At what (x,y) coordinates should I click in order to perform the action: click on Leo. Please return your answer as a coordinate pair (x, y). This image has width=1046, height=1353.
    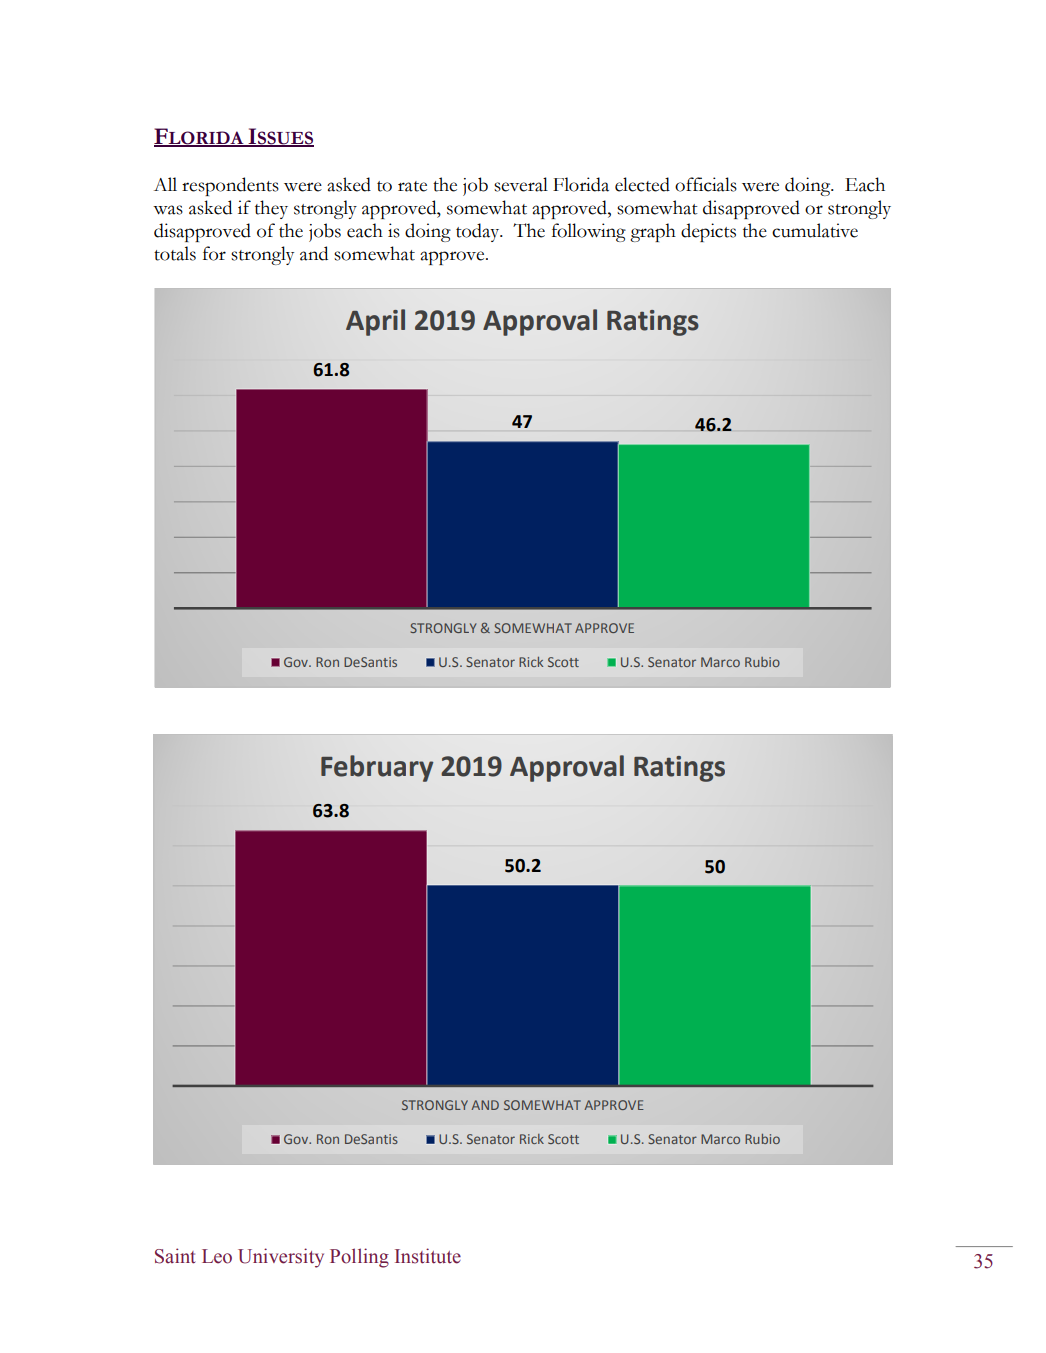
    Looking at the image, I should click on (217, 1256).
